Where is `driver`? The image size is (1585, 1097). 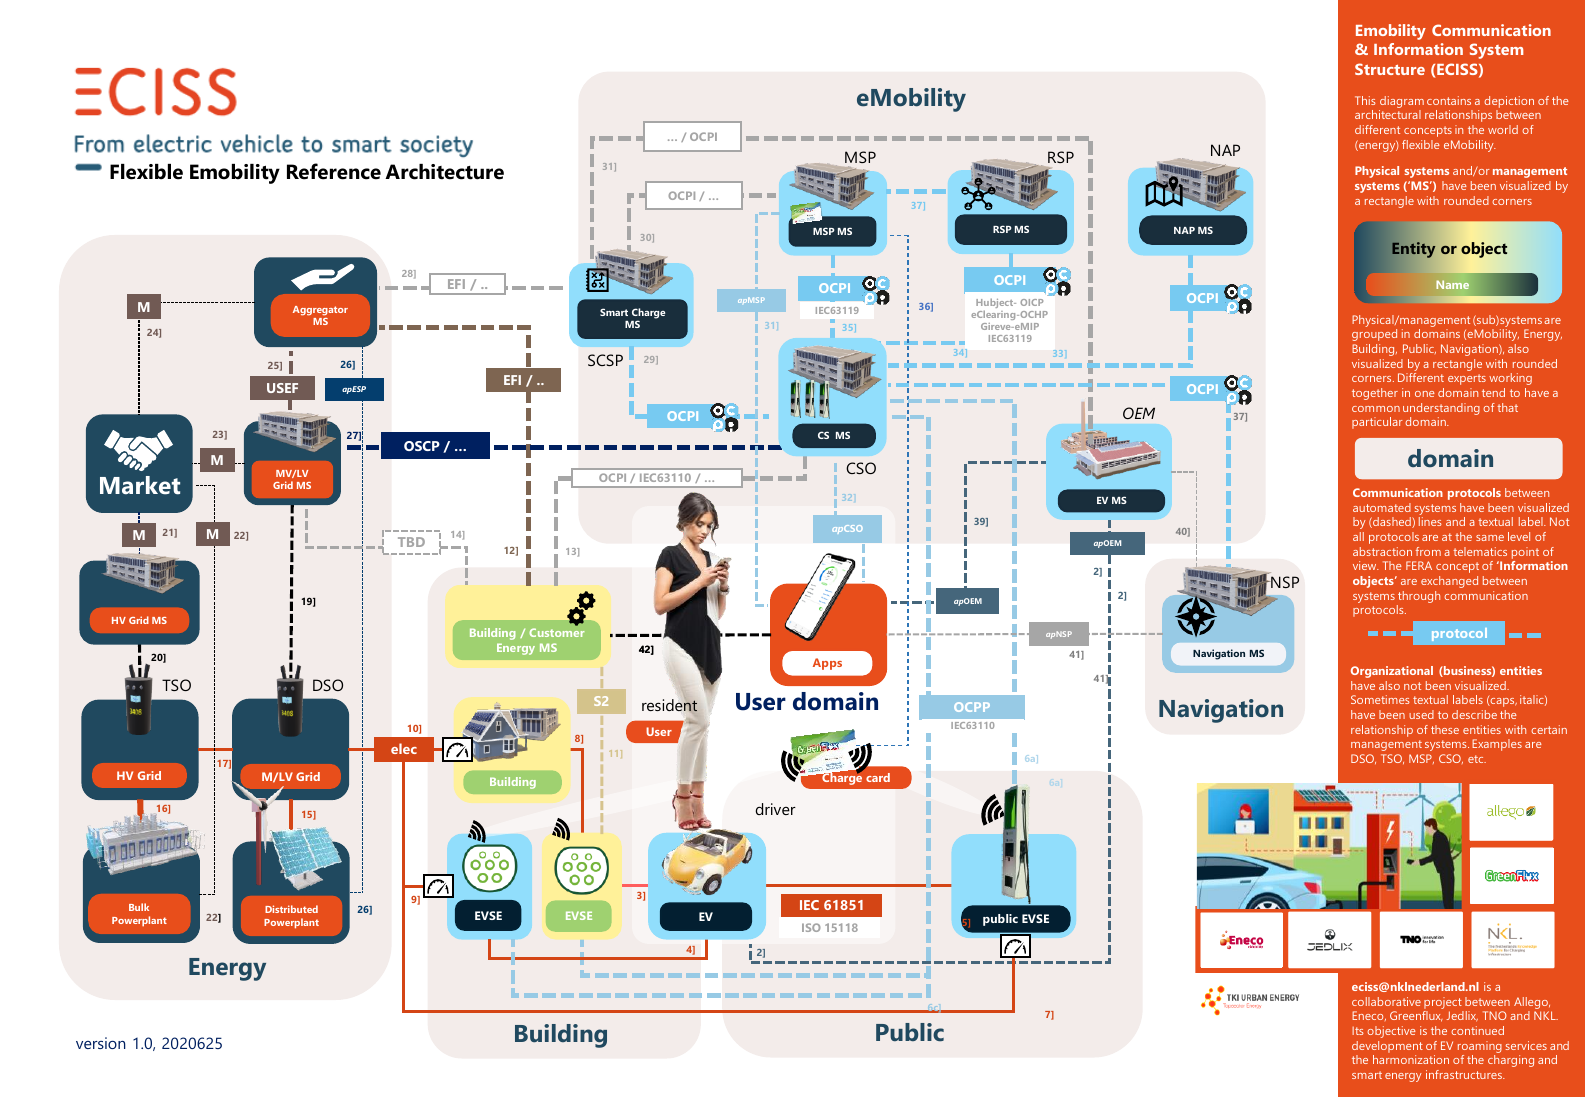
driver is located at coordinates (775, 809).
